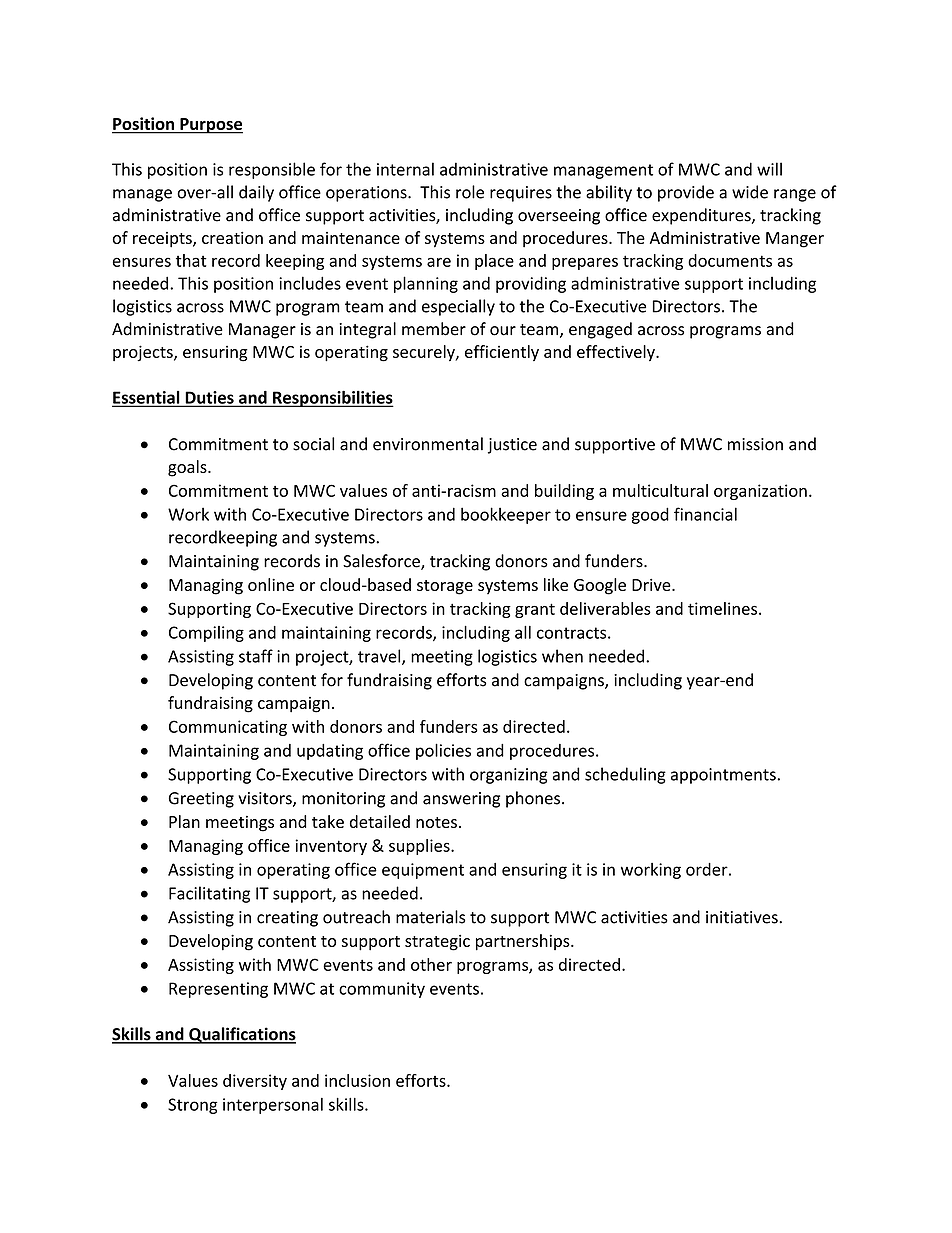  Describe the element at coordinates (470, 192) in the screenshot. I see `role` at that location.
